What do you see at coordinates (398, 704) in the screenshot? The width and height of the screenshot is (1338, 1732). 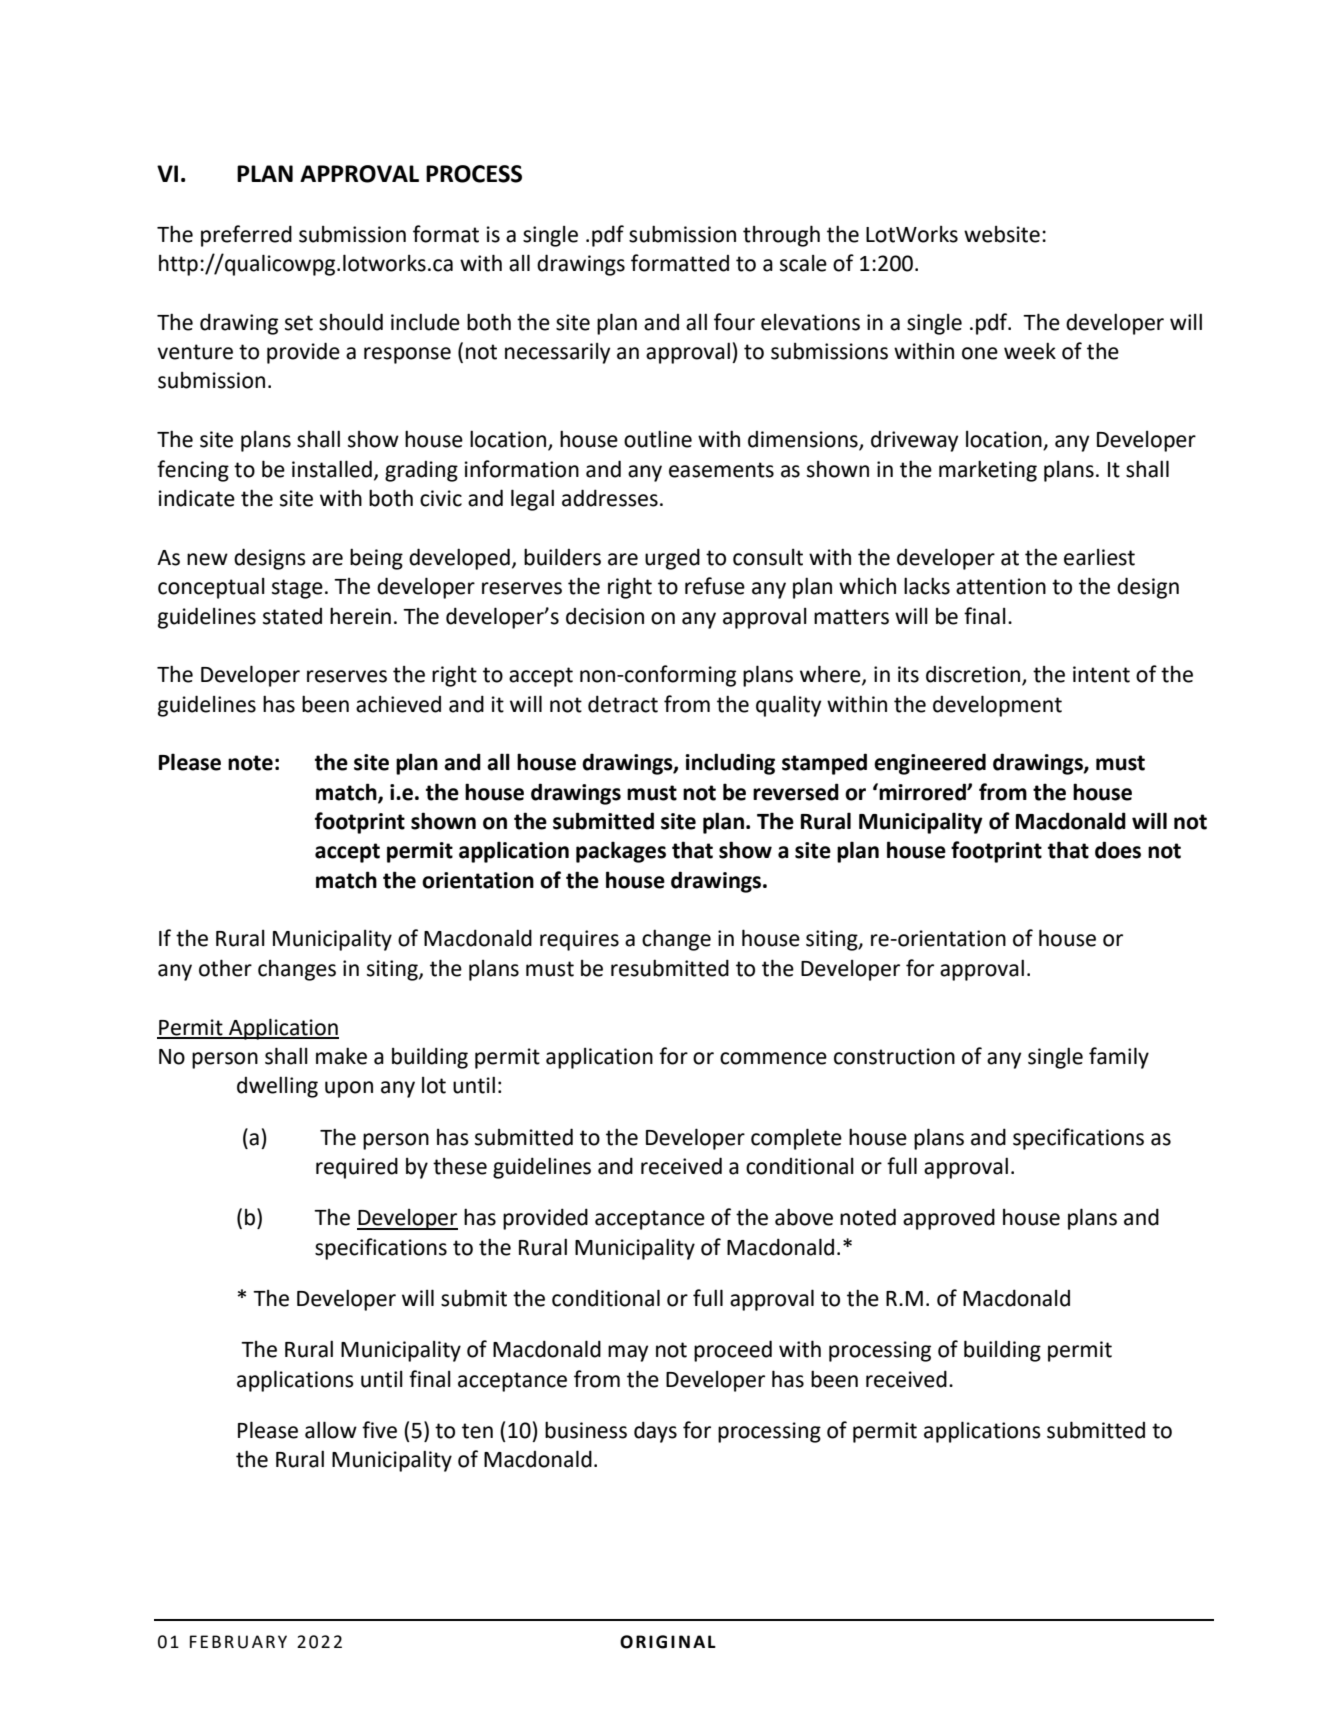 I see `achieved` at bounding box center [398, 704].
